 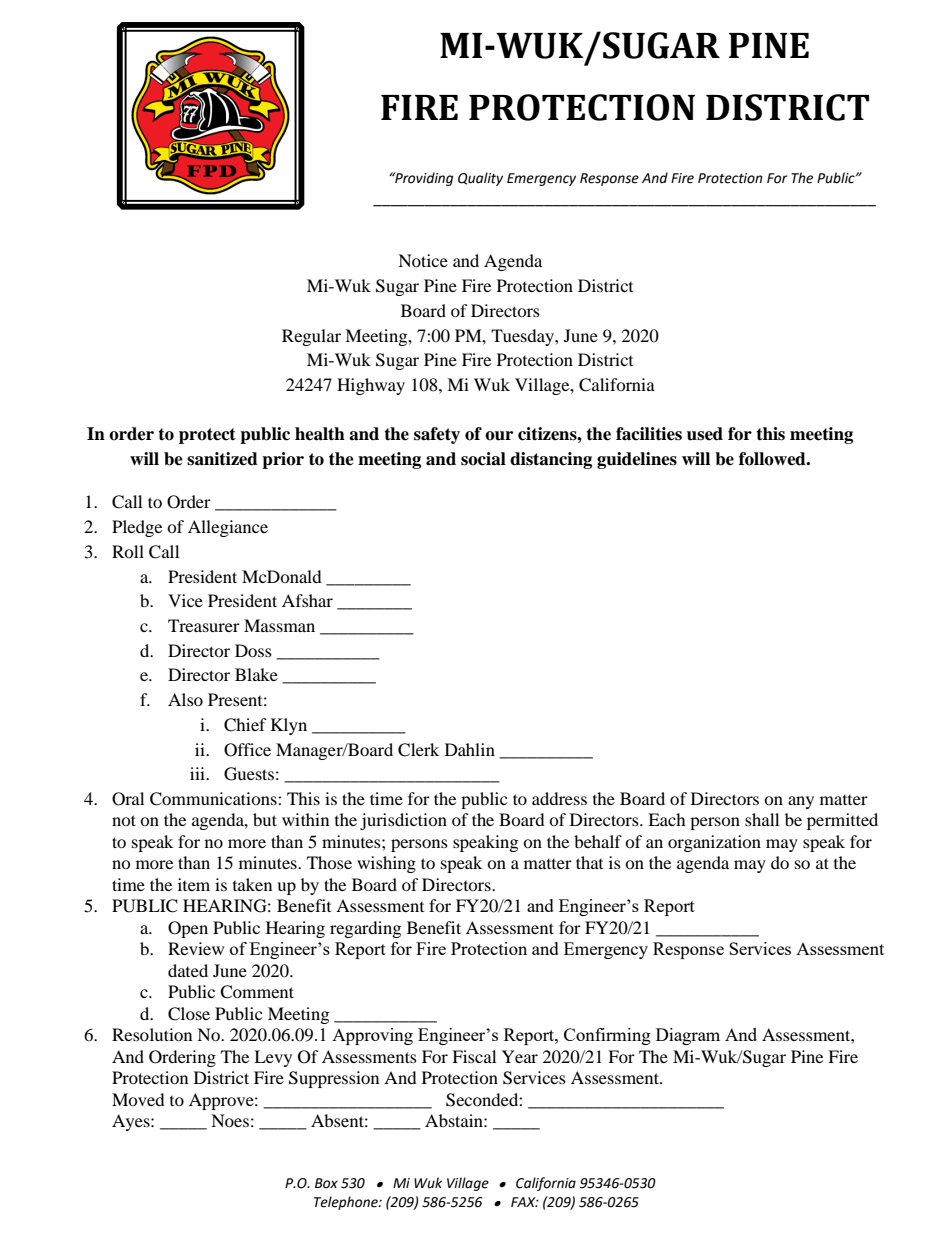 What do you see at coordinates (222, 459) in the image?
I see `sanitized` at bounding box center [222, 459].
